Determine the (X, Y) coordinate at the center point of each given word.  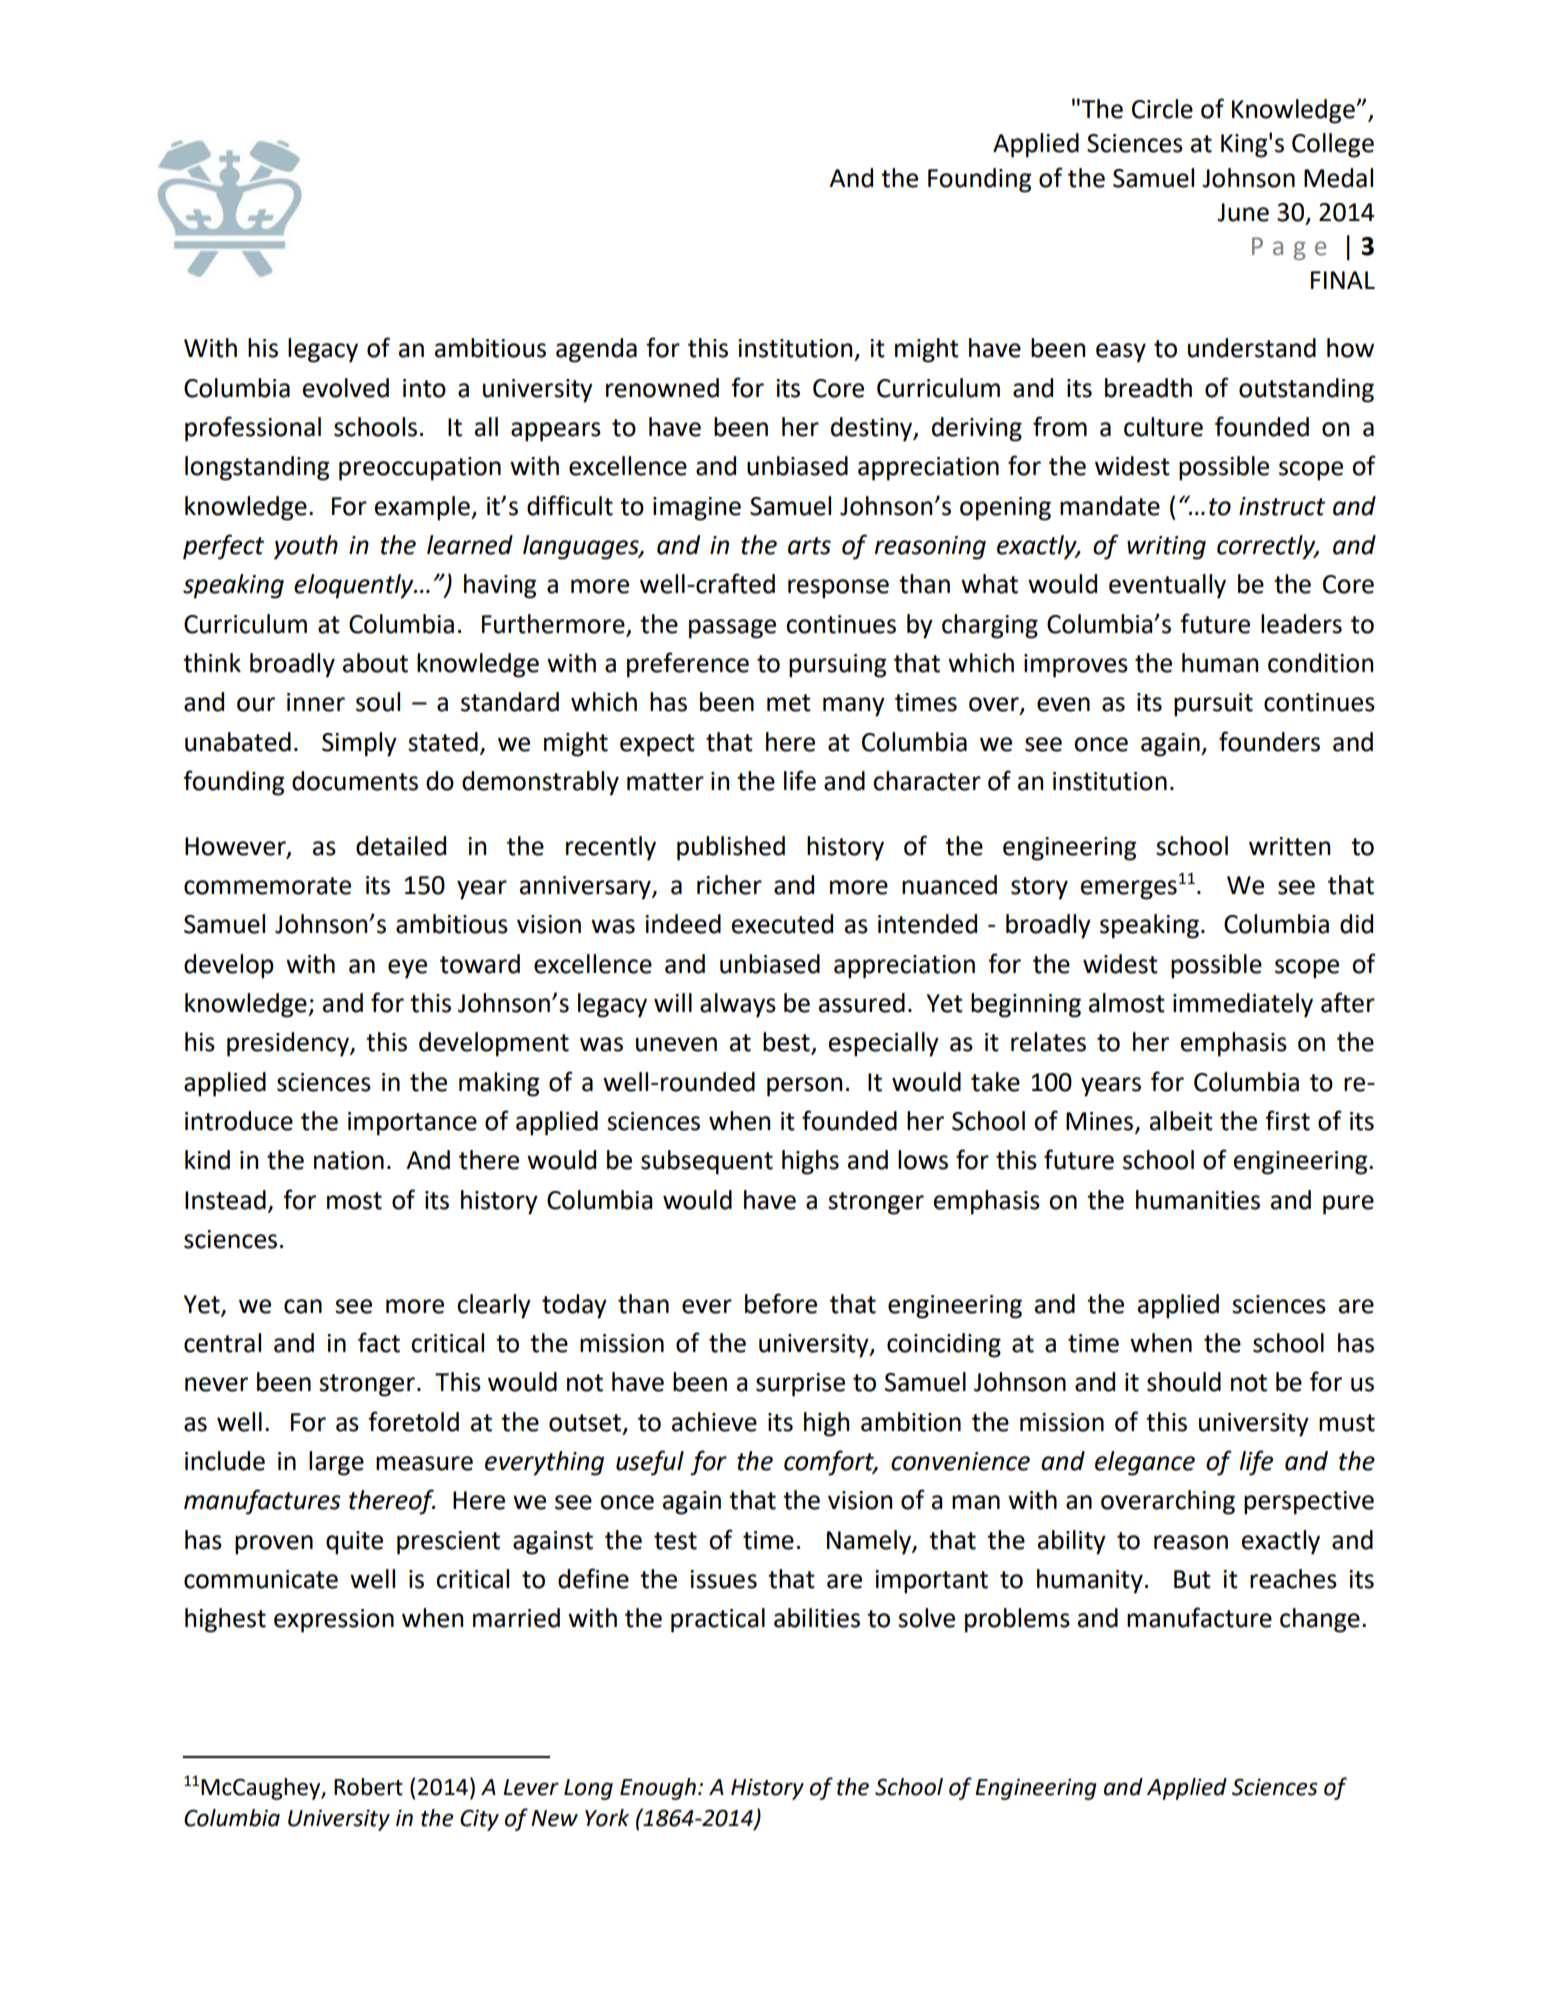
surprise (800, 1385)
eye (407, 969)
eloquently (355, 586)
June (1243, 212)
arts (809, 546)
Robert (368, 1787)
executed (782, 924)
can (303, 1306)
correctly (1267, 547)
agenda (596, 350)
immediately (1243, 1005)
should (1184, 1382)
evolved (346, 388)
